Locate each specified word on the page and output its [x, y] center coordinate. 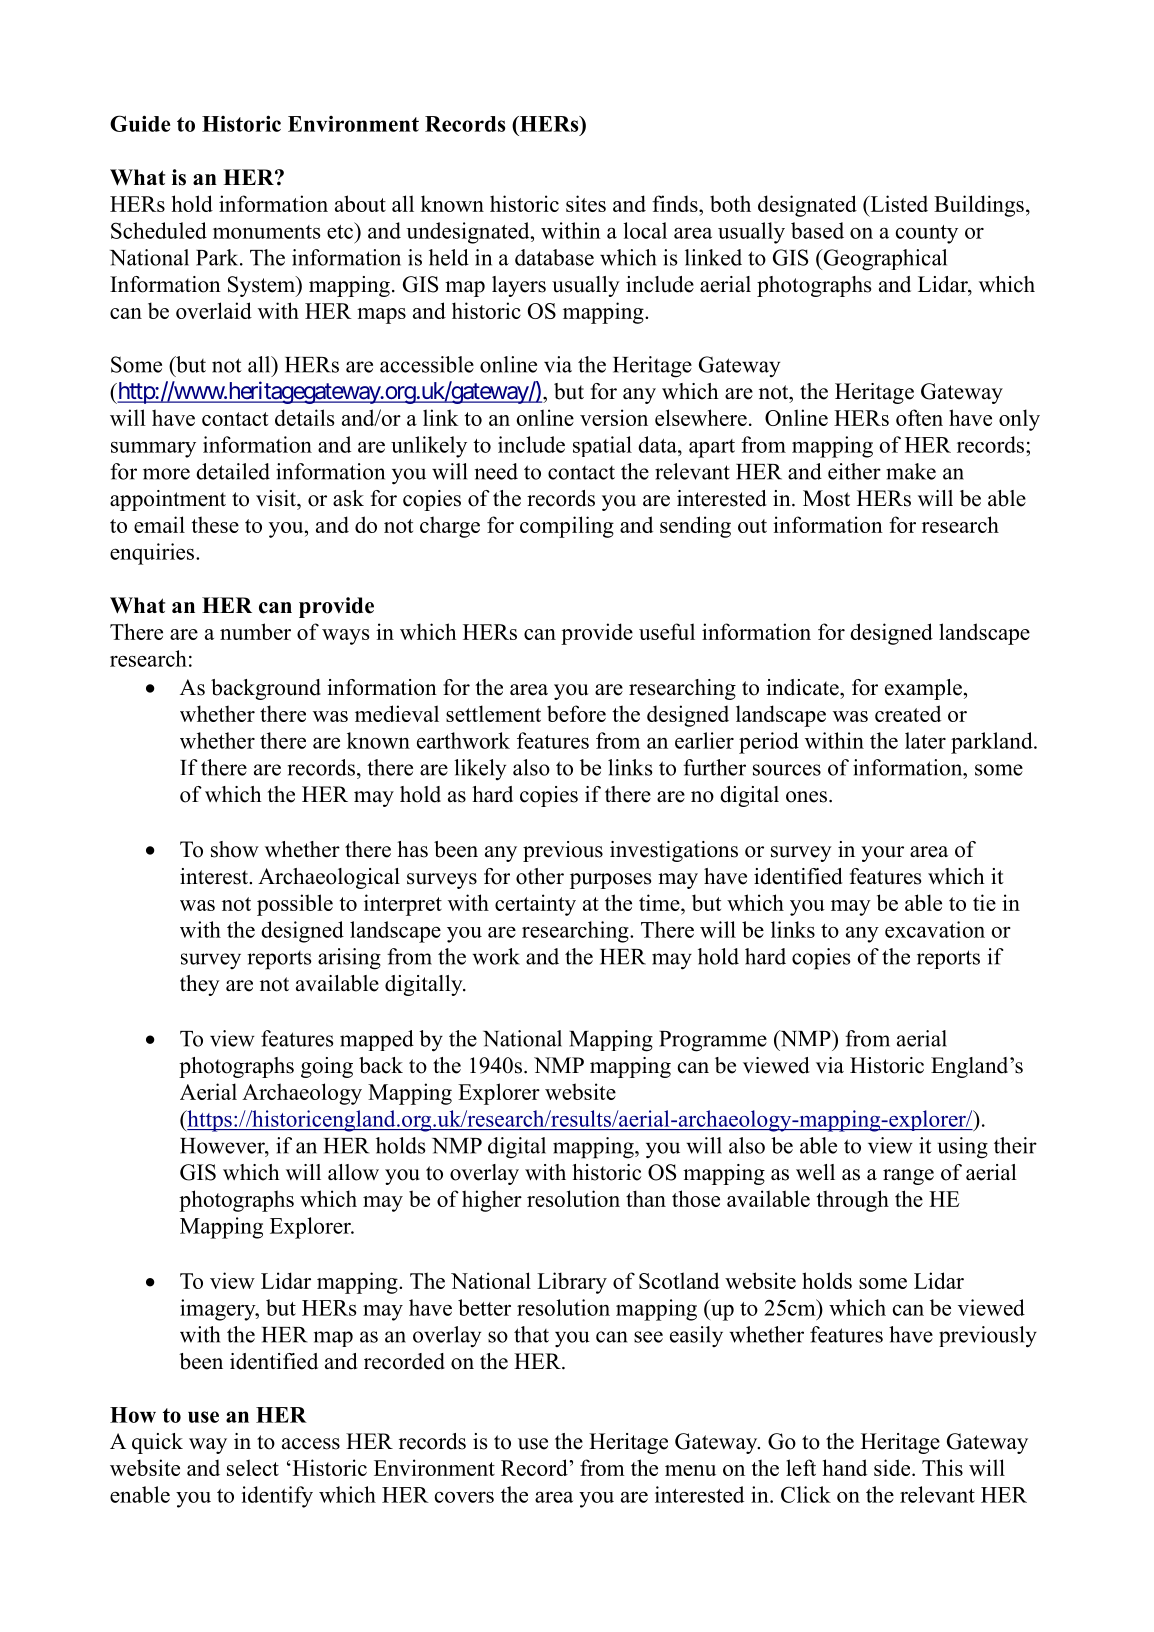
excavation [935, 929]
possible [295, 905]
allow [353, 1172]
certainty [535, 905]
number [255, 631]
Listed [898, 203]
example [923, 689]
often [919, 417]
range [908, 1177]
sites [586, 203]
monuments [267, 232]
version [614, 417]
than [646, 1198]
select [253, 1467]
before [576, 713]
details [304, 417]
